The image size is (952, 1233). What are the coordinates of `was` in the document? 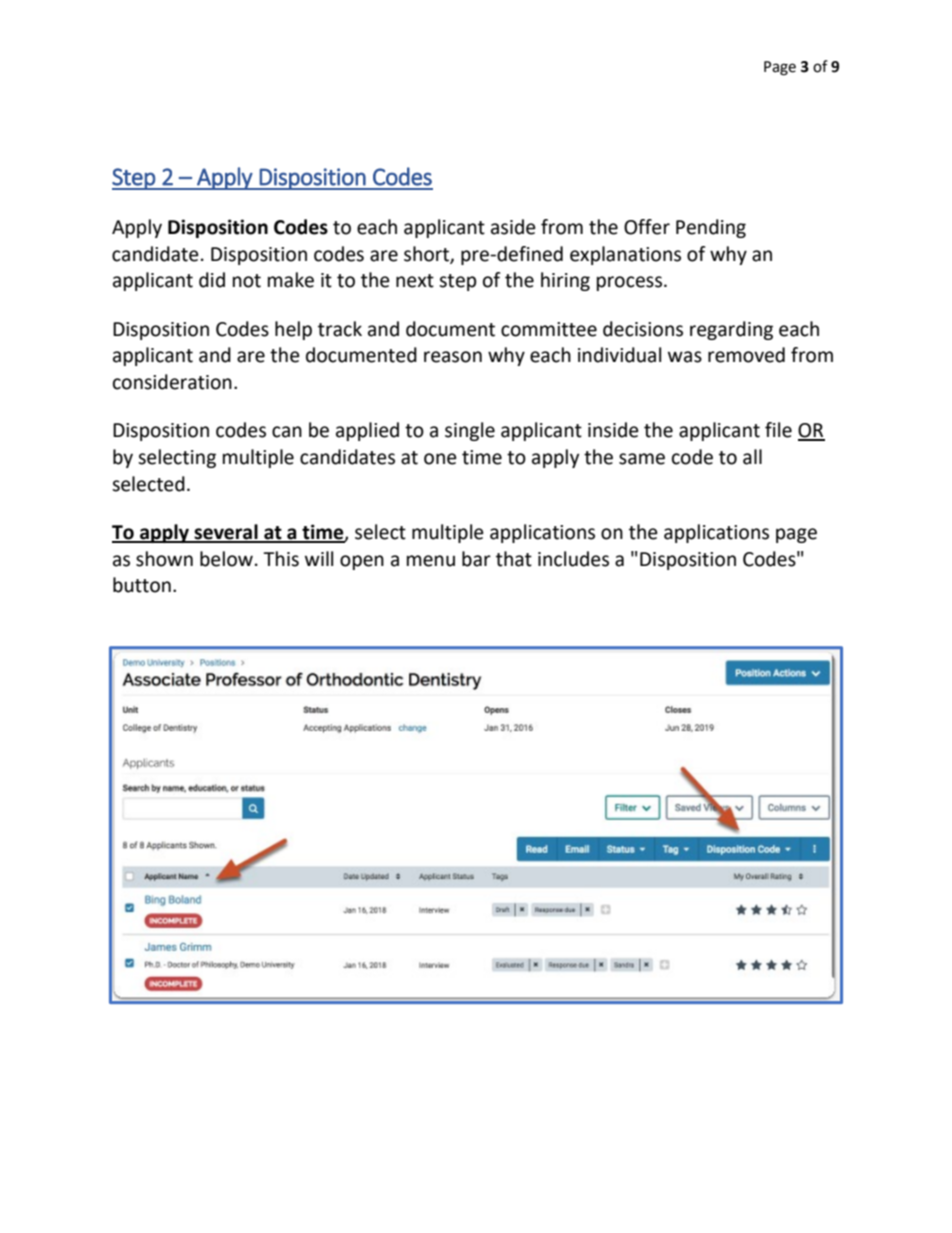 It's located at (685, 357).
